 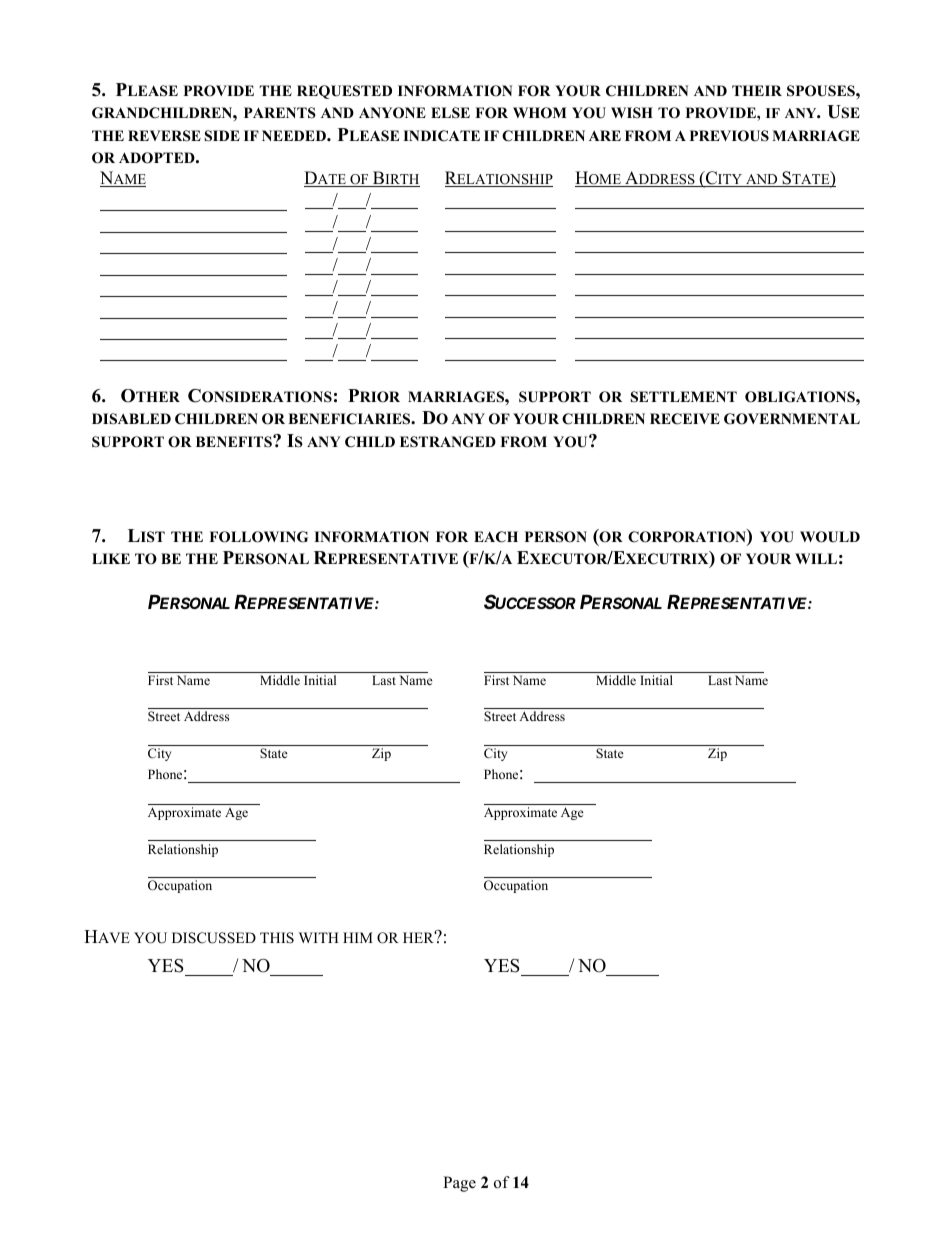 What do you see at coordinates (496, 537) in the image?
I see `EACH` at bounding box center [496, 537].
